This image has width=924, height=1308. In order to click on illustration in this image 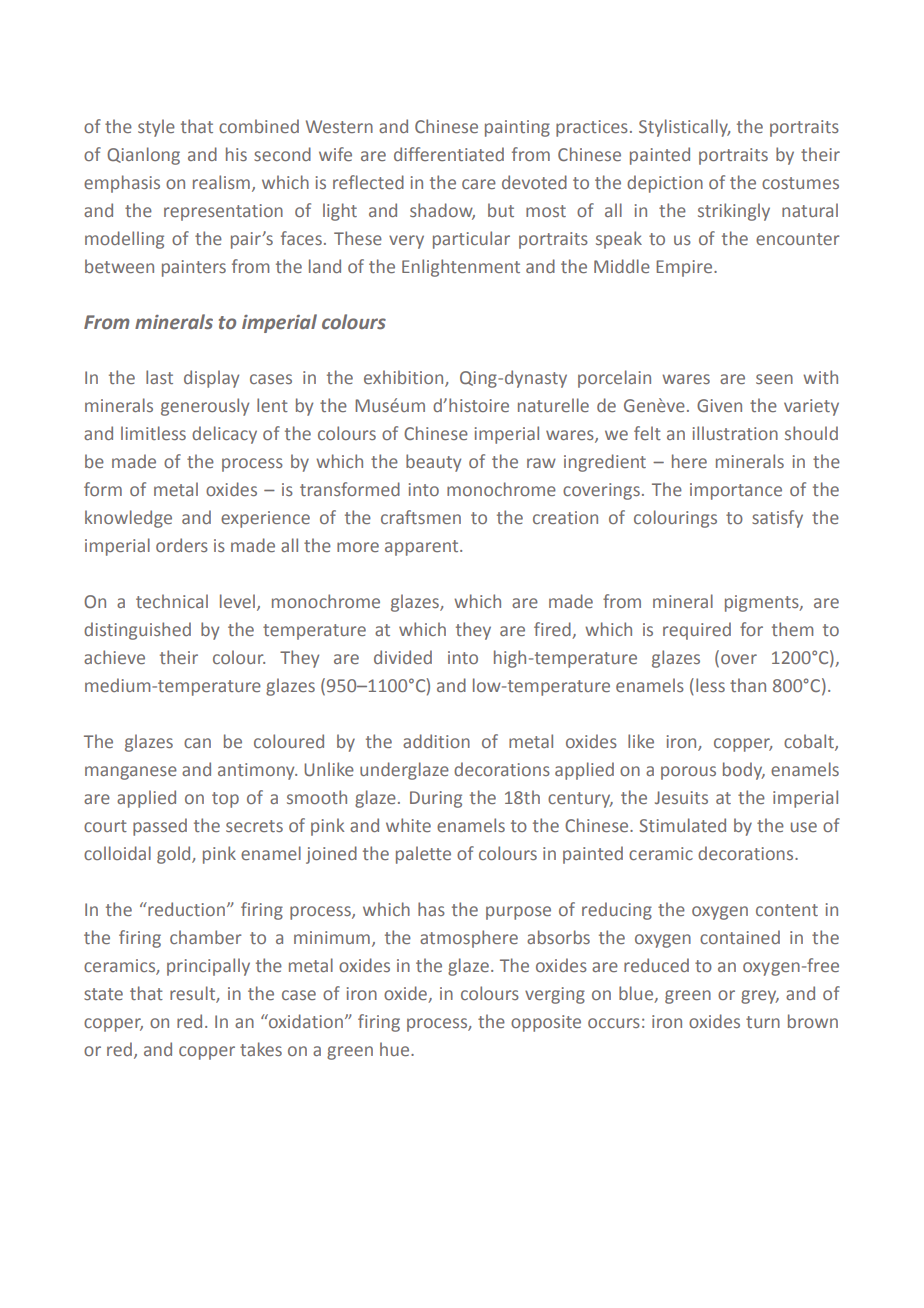, I will do `click(735, 433)`.
